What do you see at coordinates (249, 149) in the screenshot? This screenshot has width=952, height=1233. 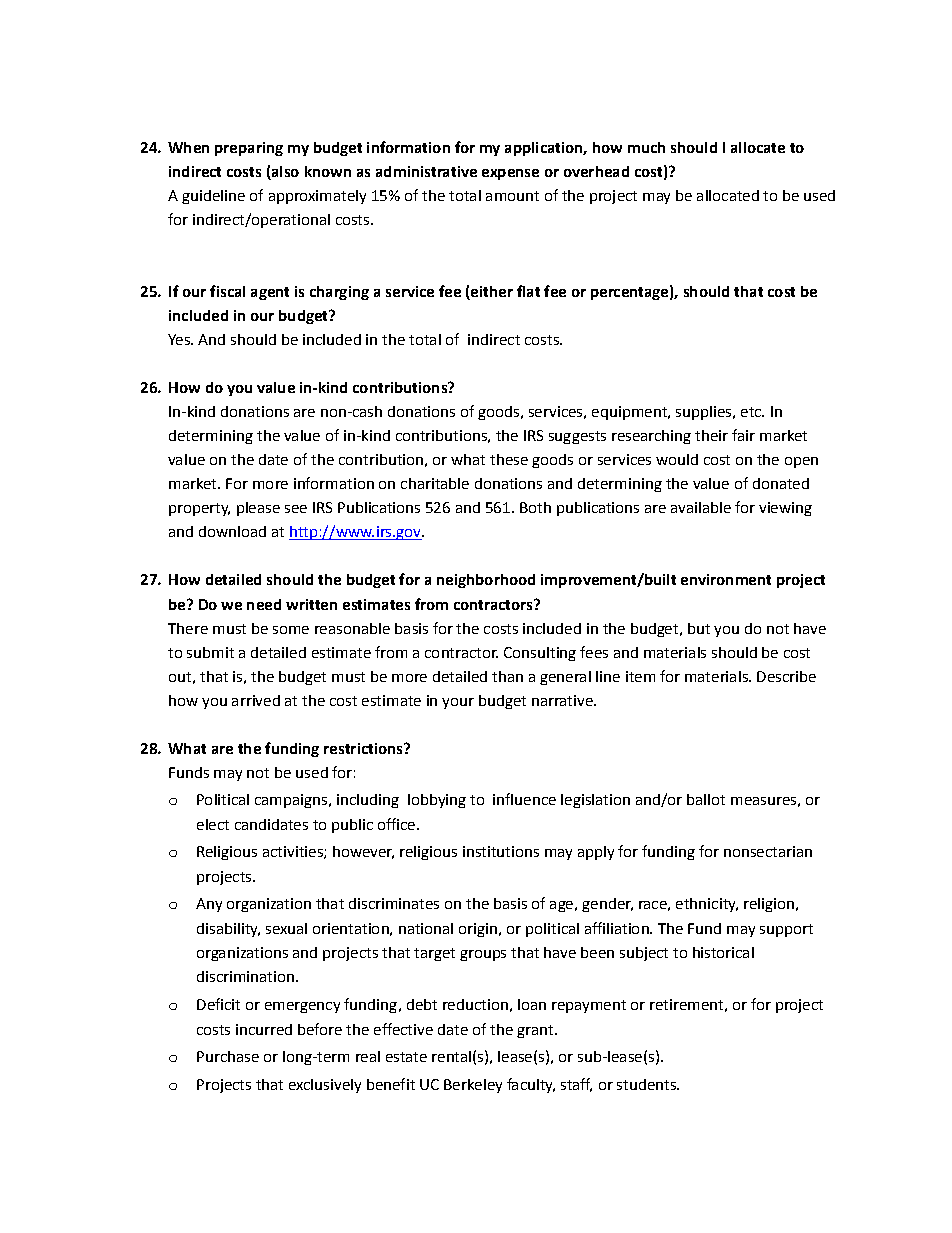 I see `preparing` at bounding box center [249, 149].
